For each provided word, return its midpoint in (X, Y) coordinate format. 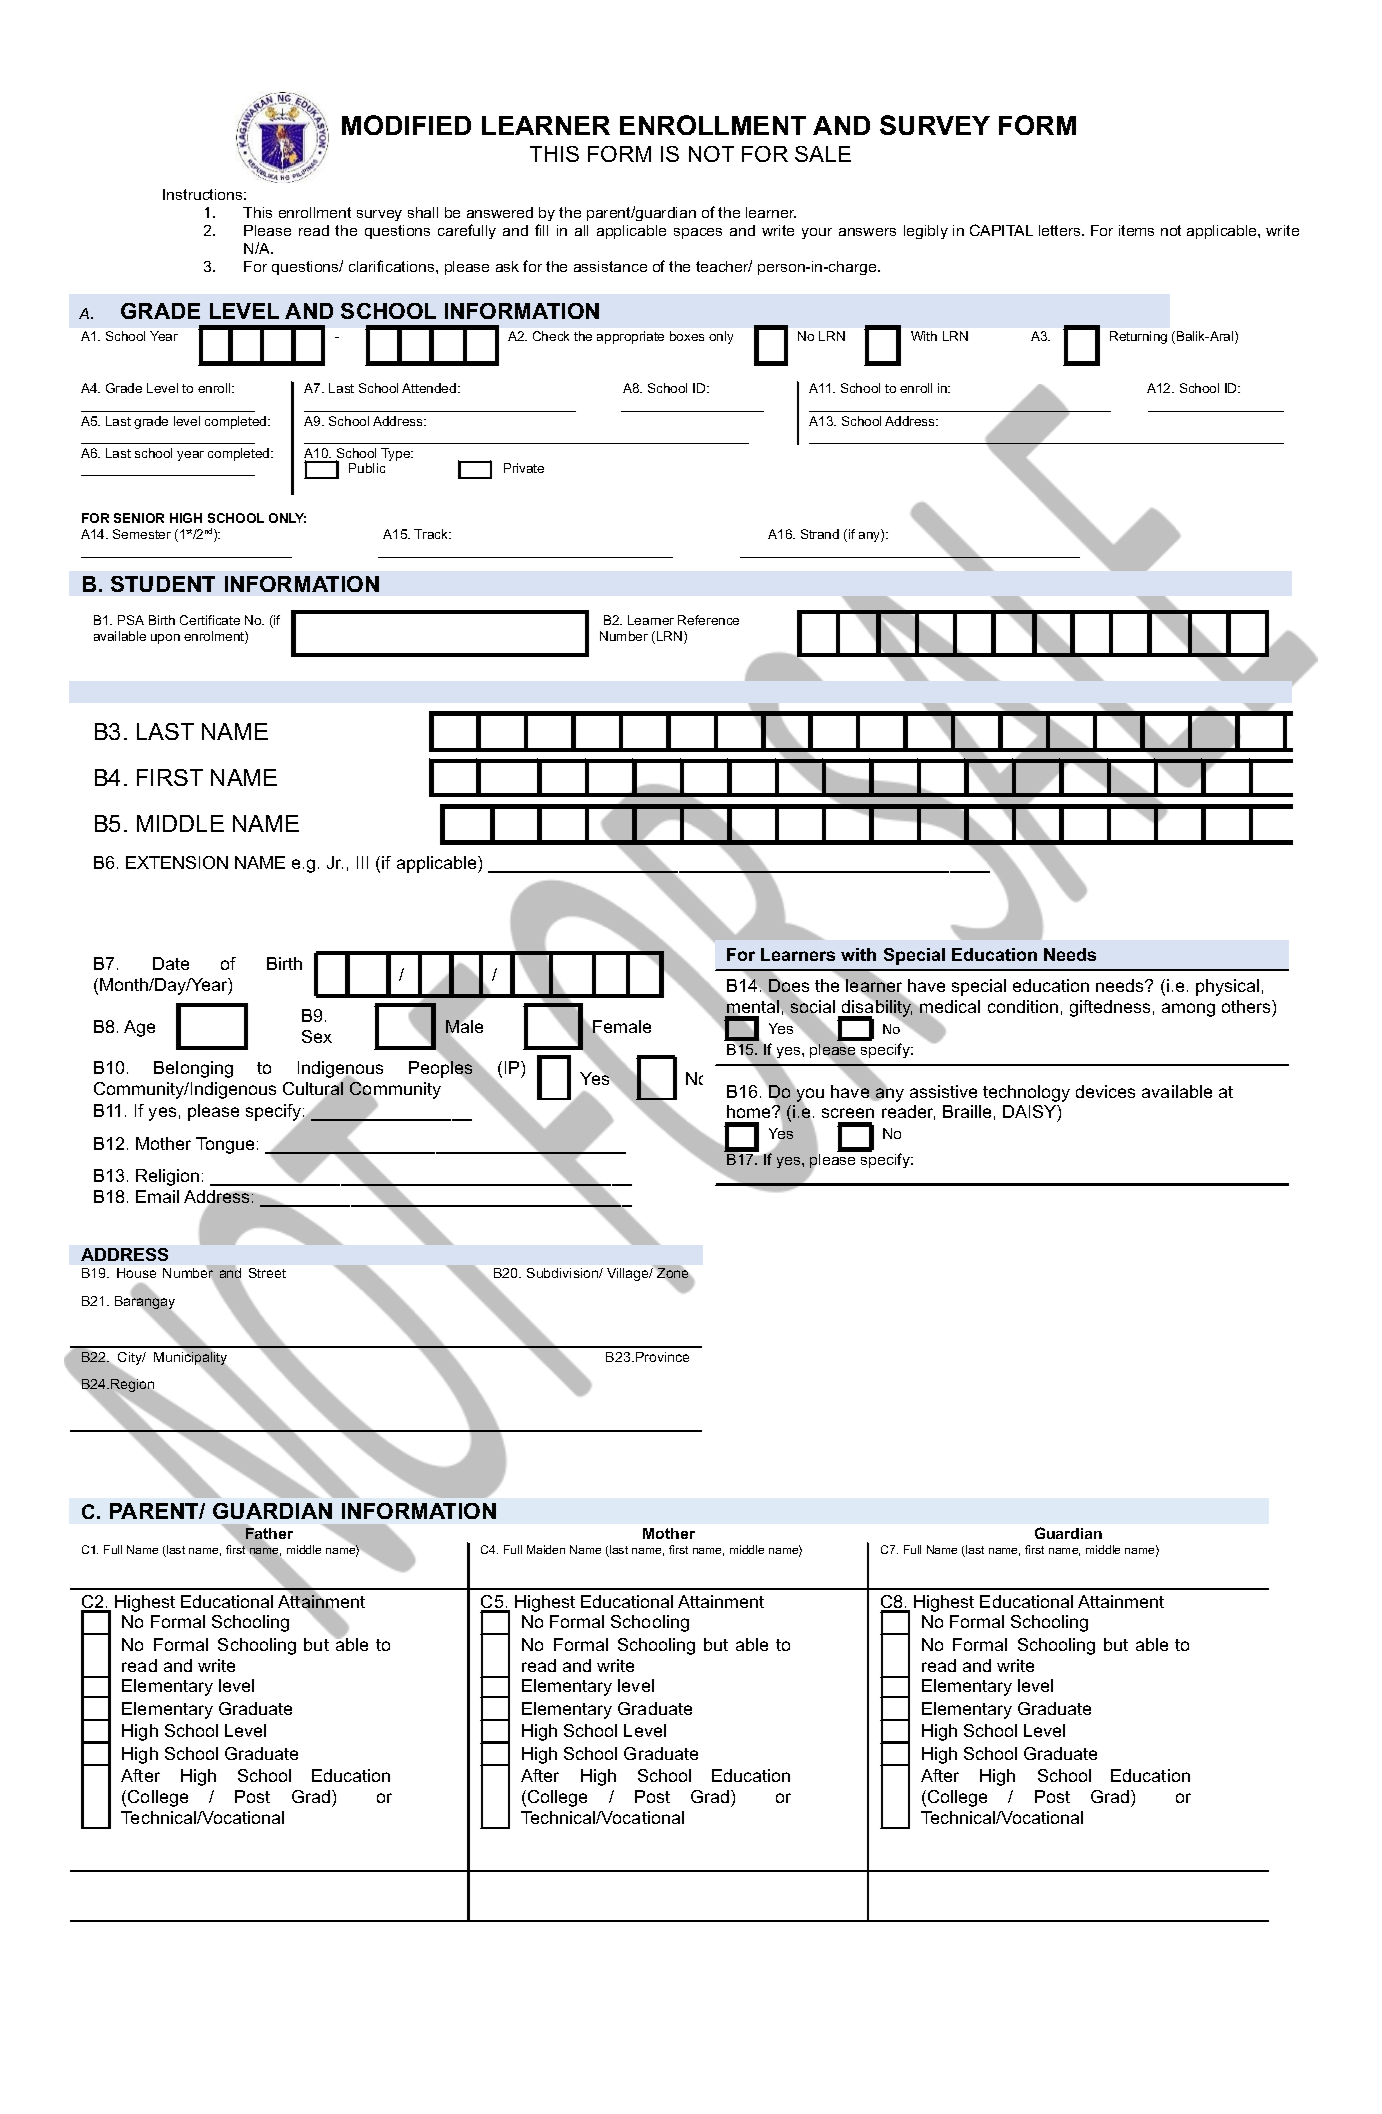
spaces (698, 233)
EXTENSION (177, 862)
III (362, 862)
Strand (820, 534)
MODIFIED (406, 125)
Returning (1138, 337)
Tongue (225, 1145)
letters (1061, 230)
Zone (672, 1273)
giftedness (1110, 1008)
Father (269, 1533)
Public (367, 468)
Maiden (546, 1549)
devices (1105, 1091)
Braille (967, 1111)
